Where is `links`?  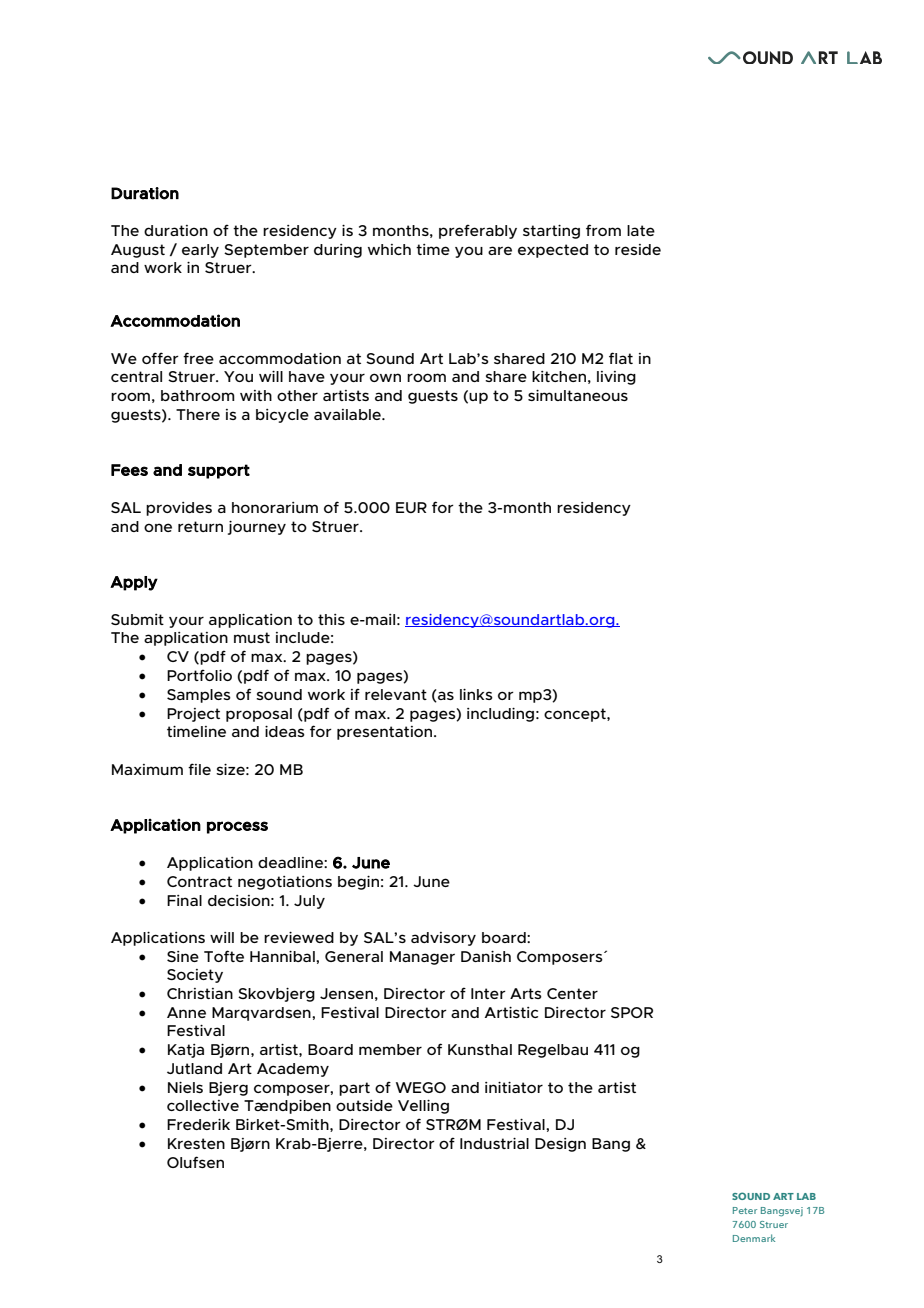
links is located at coordinates (476, 694).
